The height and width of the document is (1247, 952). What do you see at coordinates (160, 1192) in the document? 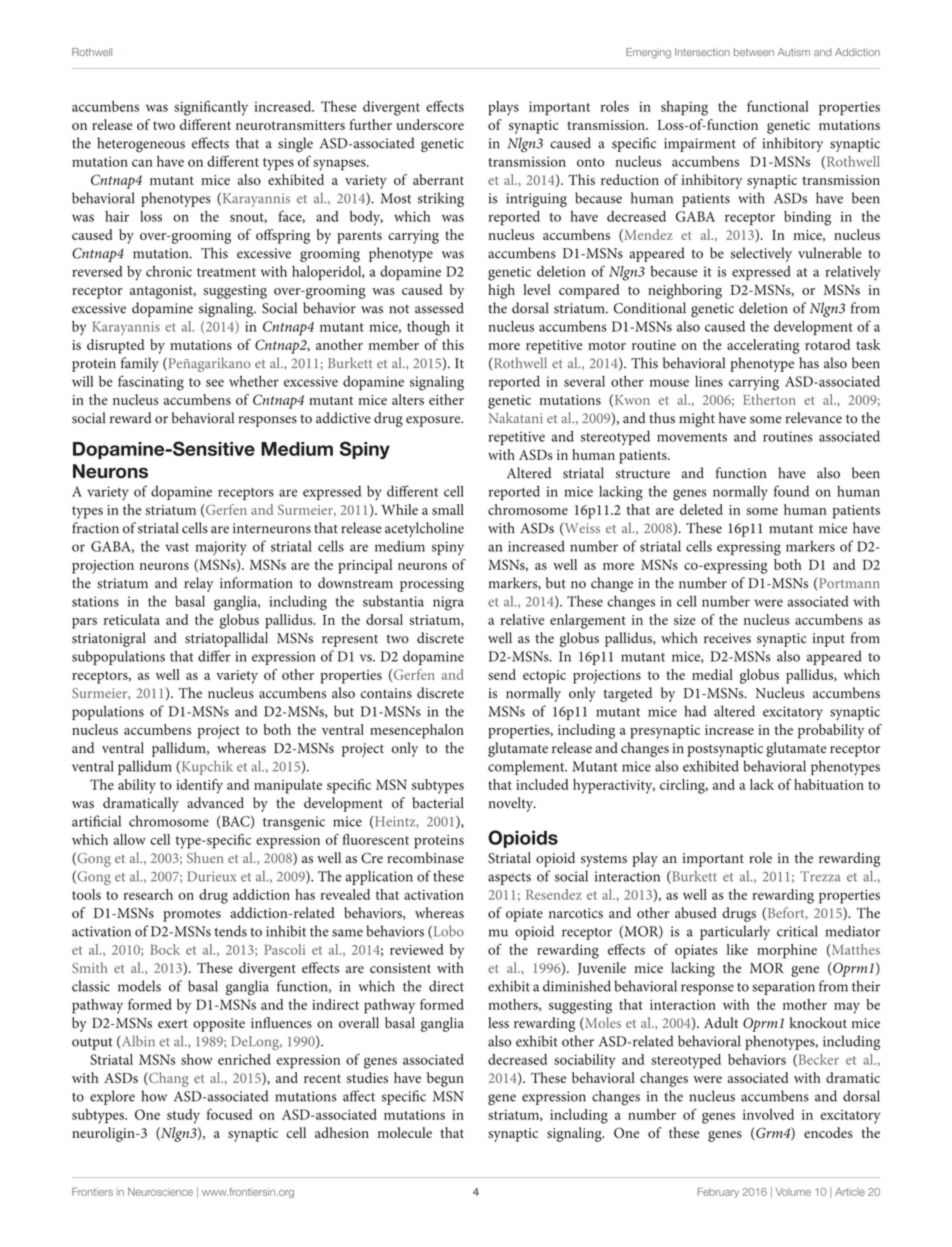
I see `Neuroscience` at bounding box center [160, 1192].
